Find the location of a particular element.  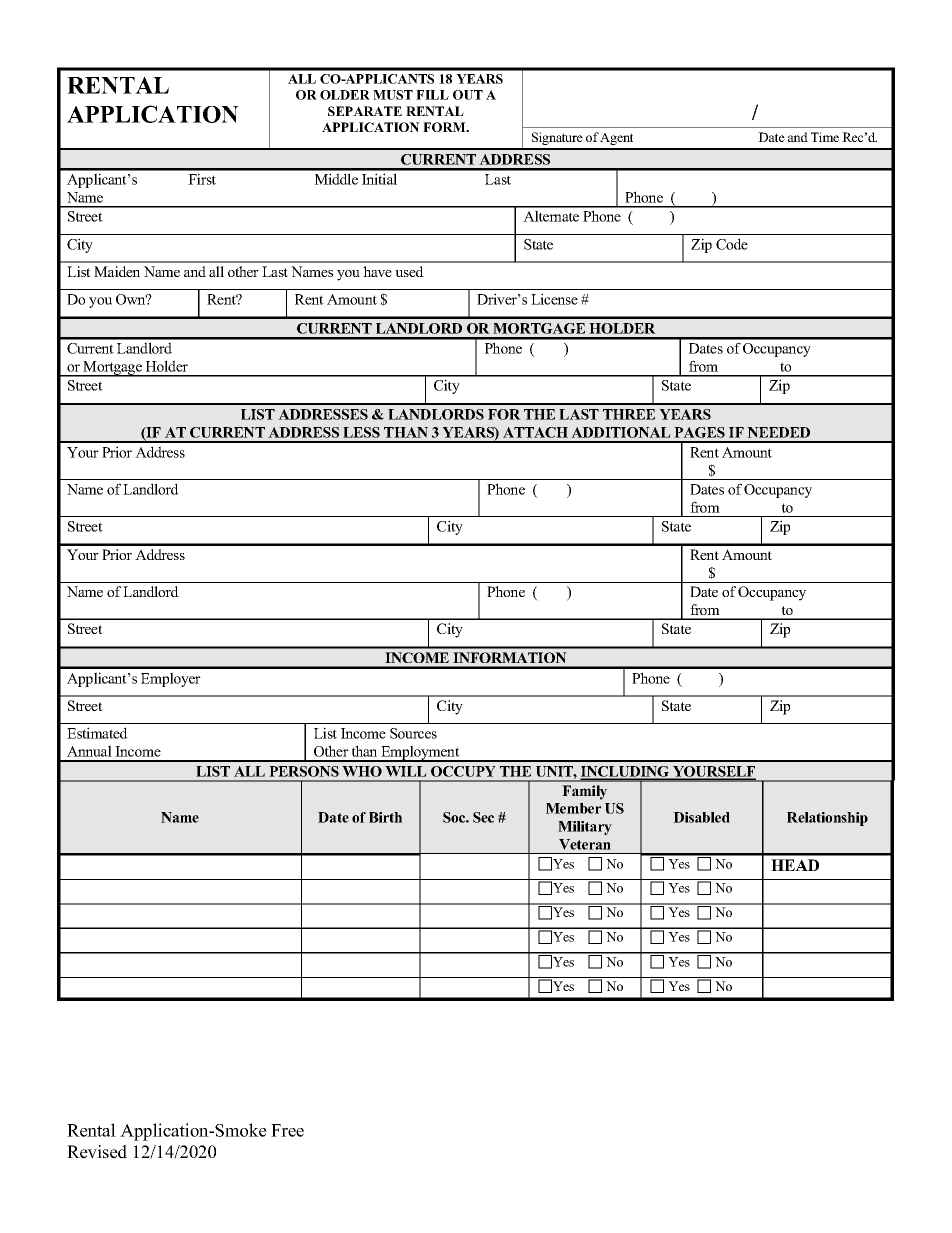

OUT is located at coordinates (468, 95).
